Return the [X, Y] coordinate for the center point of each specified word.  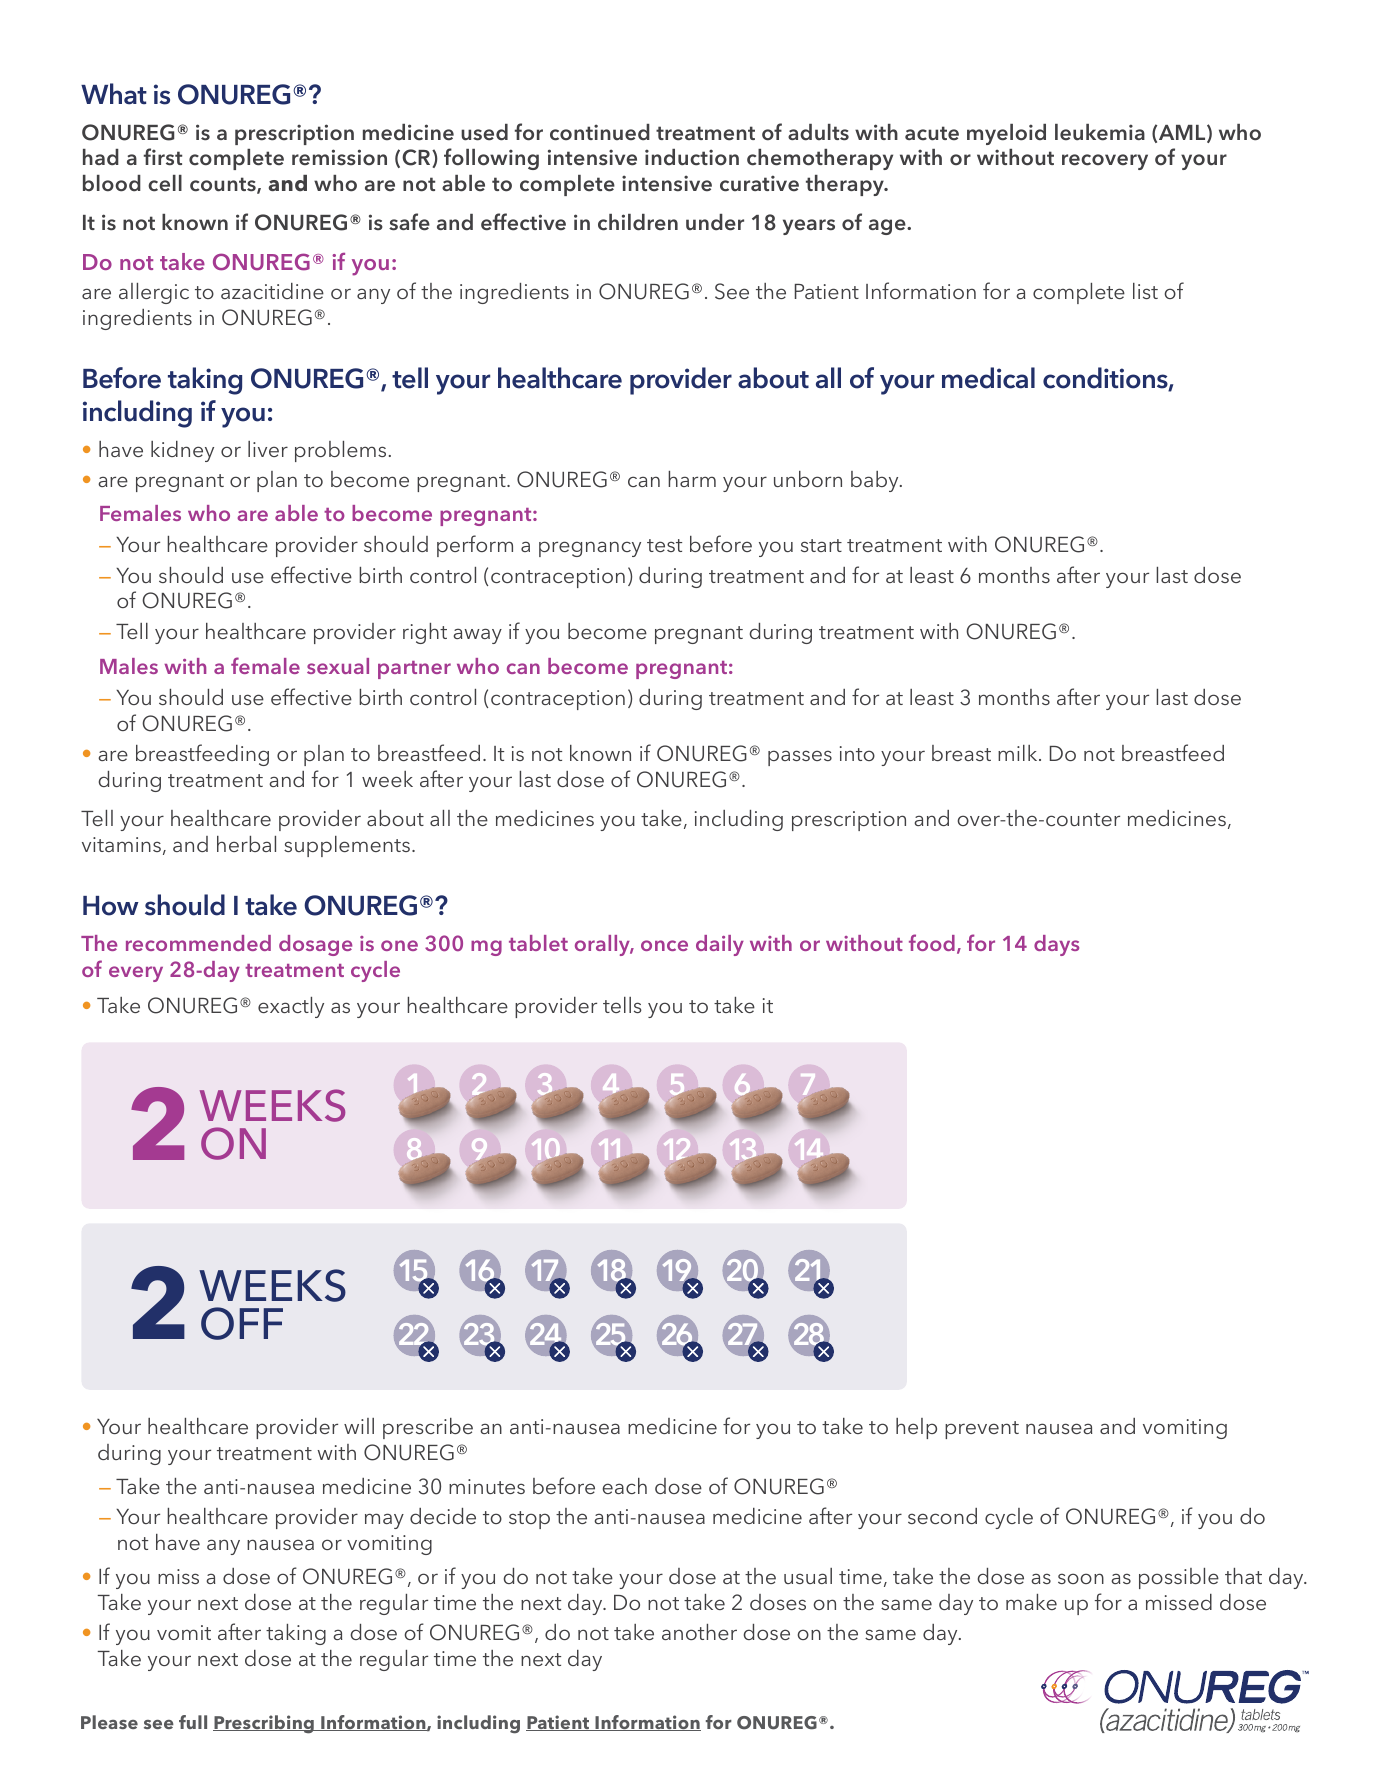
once [664, 945]
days [1056, 945]
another [699, 1632]
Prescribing [264, 1724]
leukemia [1100, 132]
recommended [198, 943]
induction [692, 157]
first [163, 157]
